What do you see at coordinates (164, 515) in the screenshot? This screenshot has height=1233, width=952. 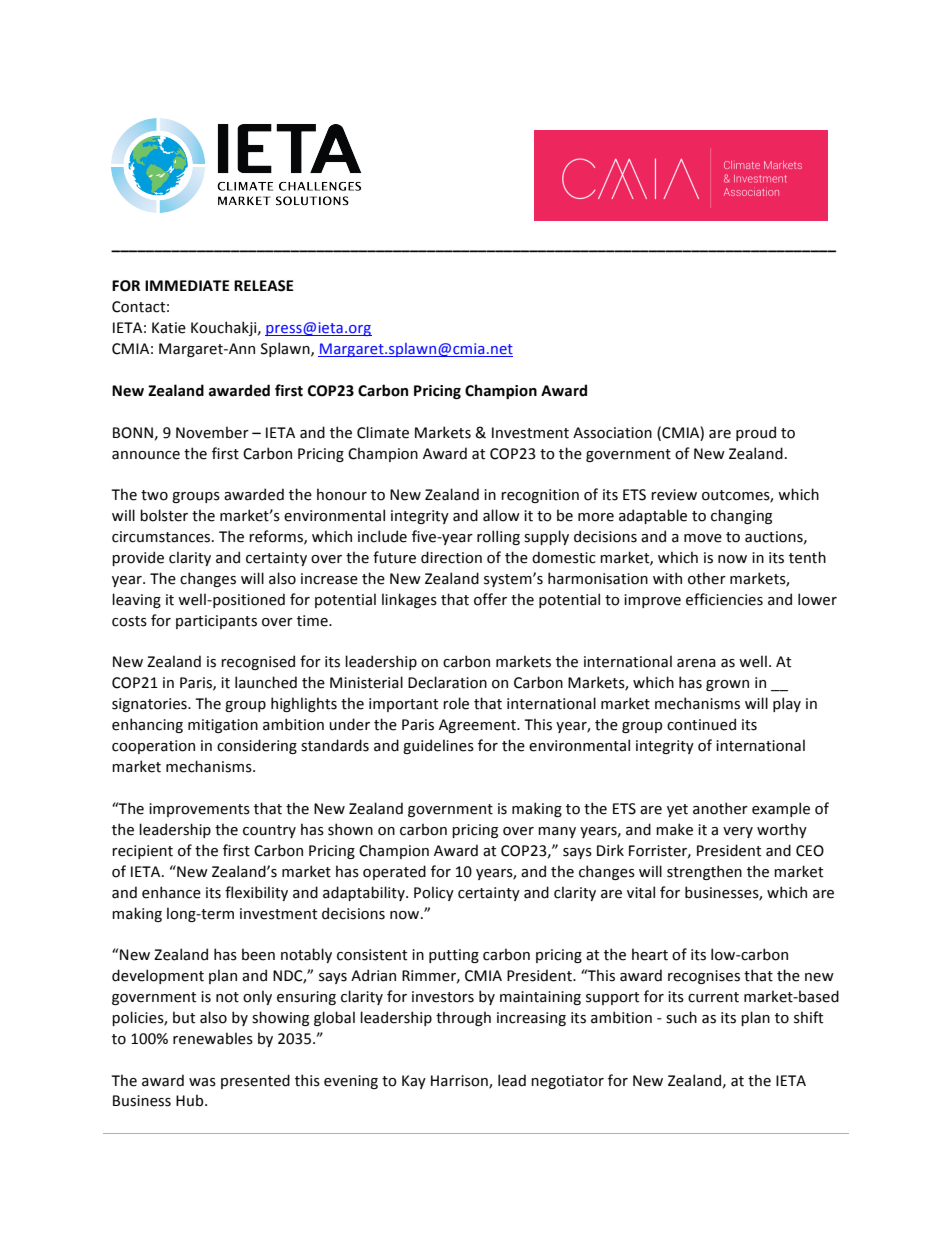 I see `bolster` at bounding box center [164, 515].
